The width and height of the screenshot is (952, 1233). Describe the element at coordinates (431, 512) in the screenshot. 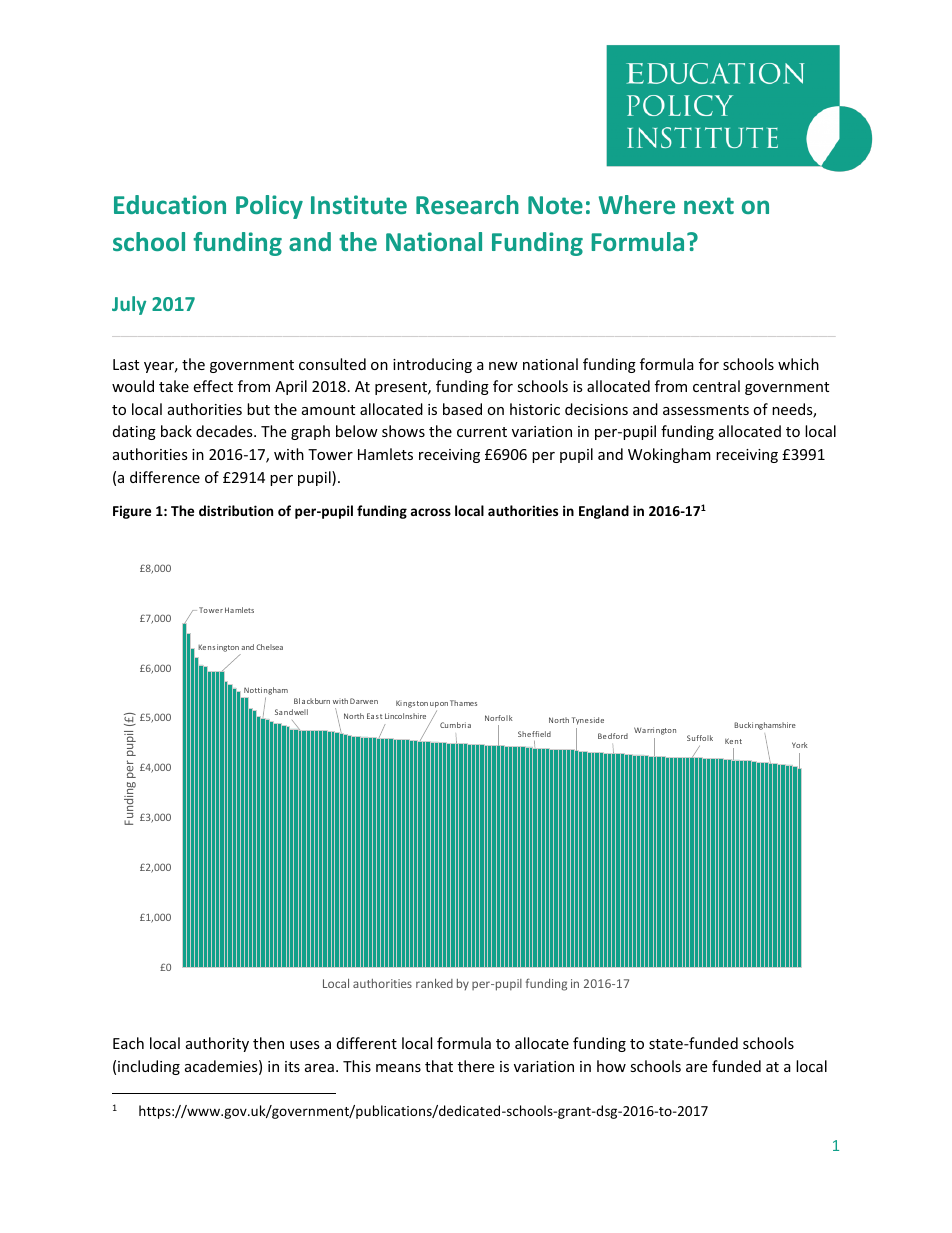

I see `across` at that location.
